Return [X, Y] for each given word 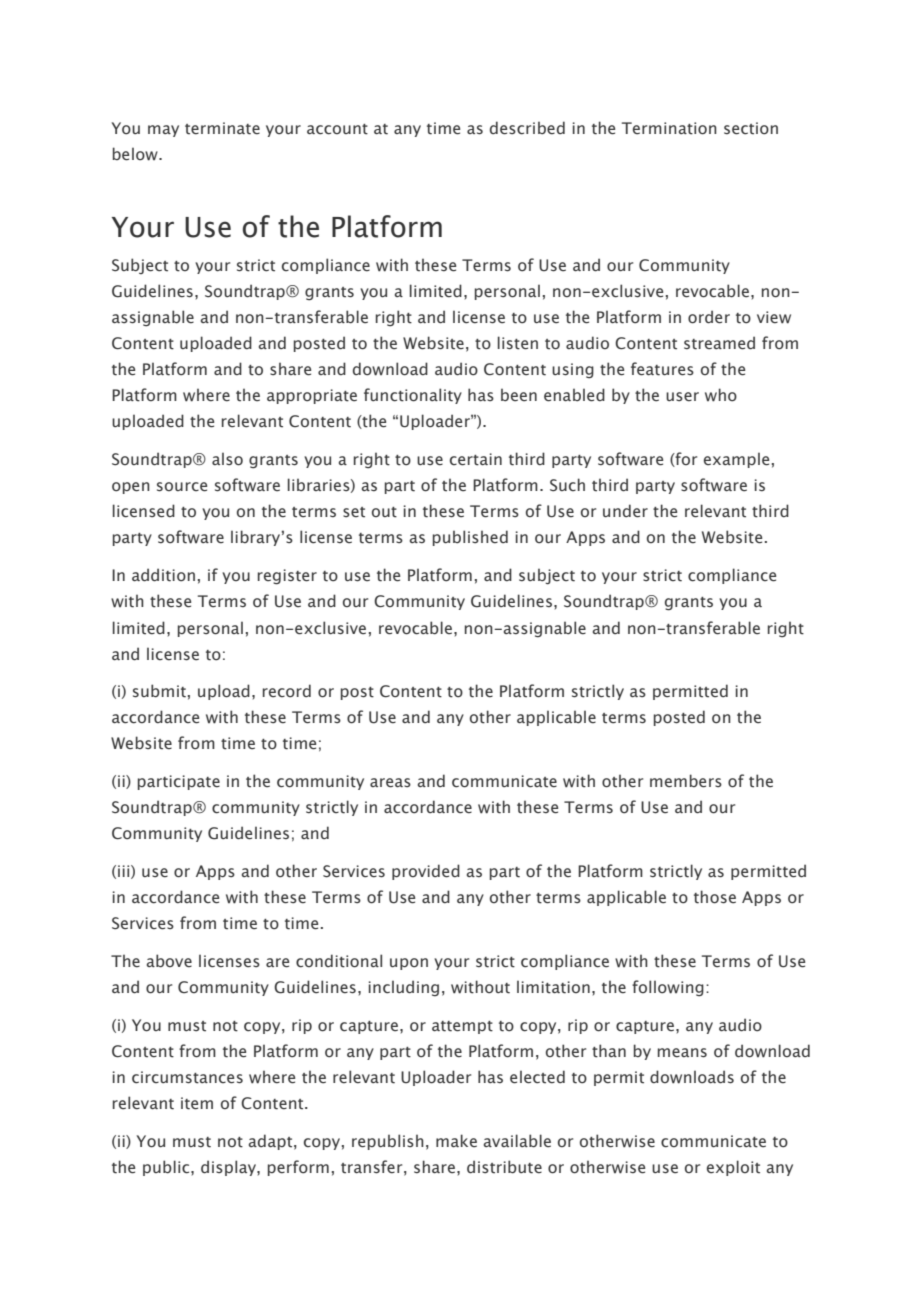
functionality [413, 396]
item [197, 1103]
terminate [222, 128]
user [682, 397]
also [227, 459]
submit [159, 691]
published [470, 538]
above [169, 961]
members [686, 781]
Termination [669, 128]
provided [426, 872]
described [527, 128]
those [715, 897]
